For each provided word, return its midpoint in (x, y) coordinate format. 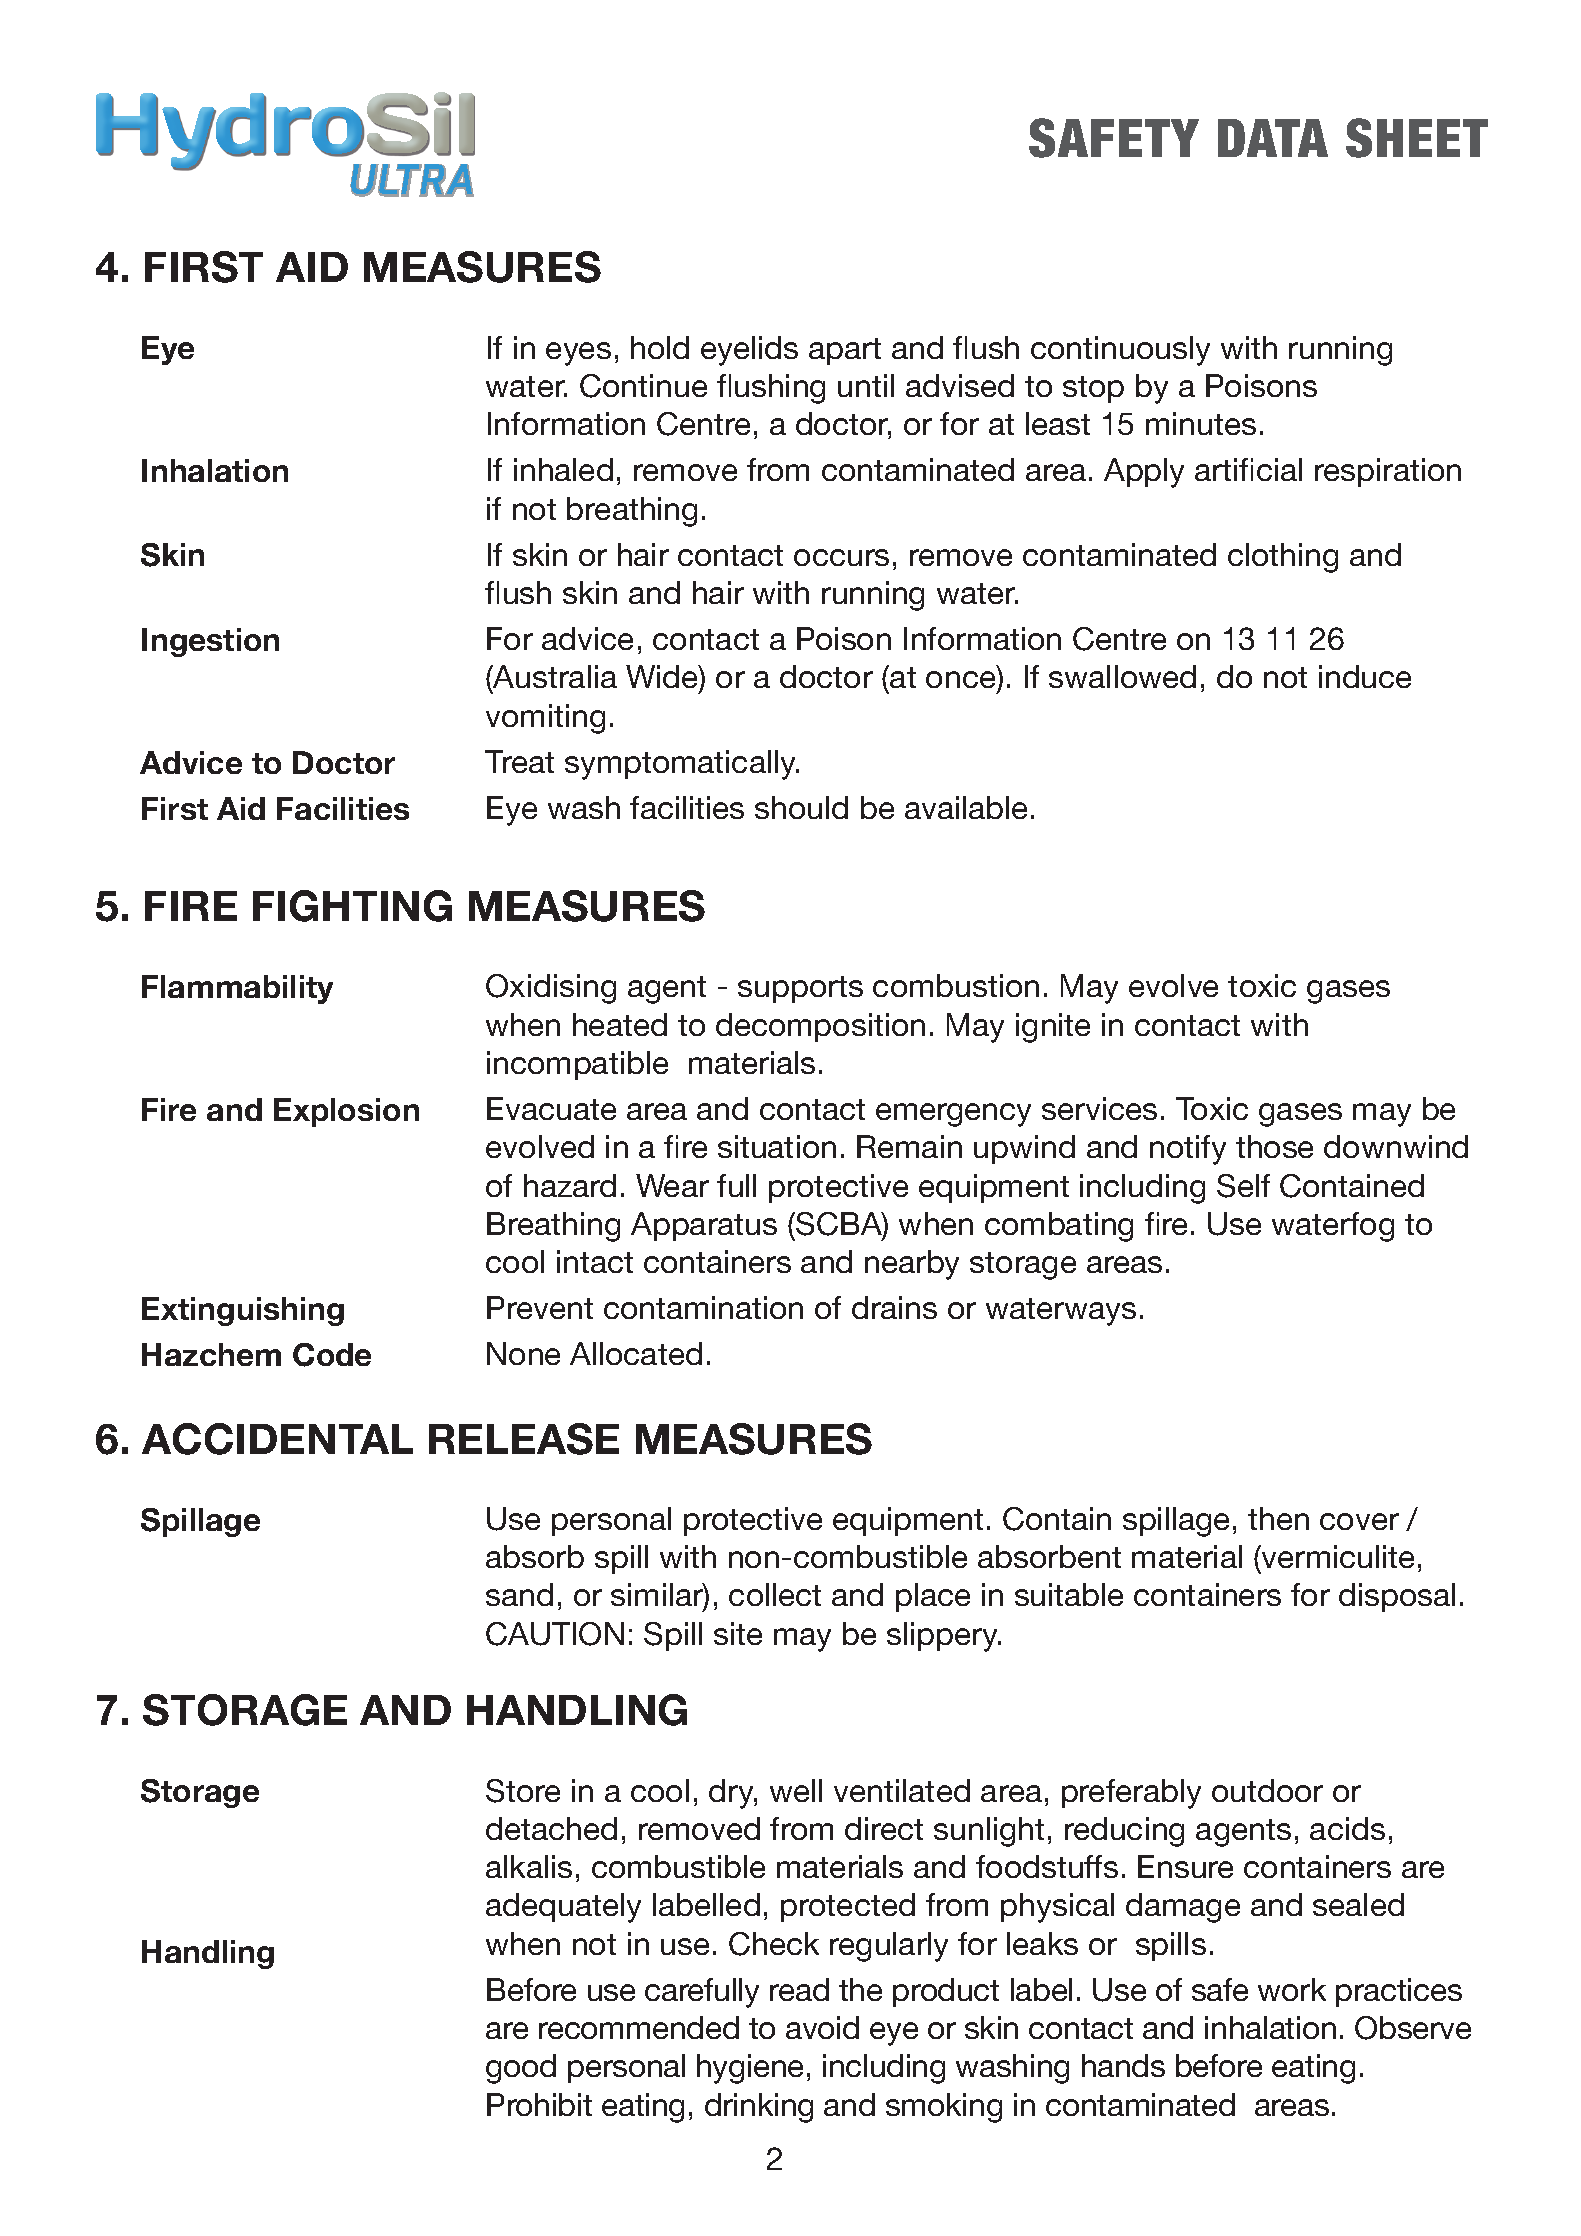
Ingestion (210, 642)
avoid (822, 2027)
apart (845, 351)
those (1274, 1146)
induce (1365, 676)
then (1278, 1518)
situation (777, 1146)
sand (519, 1594)
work (1292, 1989)
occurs (841, 557)
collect (775, 1594)
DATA (1273, 138)
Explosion (346, 1112)
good (521, 2069)
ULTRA (412, 180)
